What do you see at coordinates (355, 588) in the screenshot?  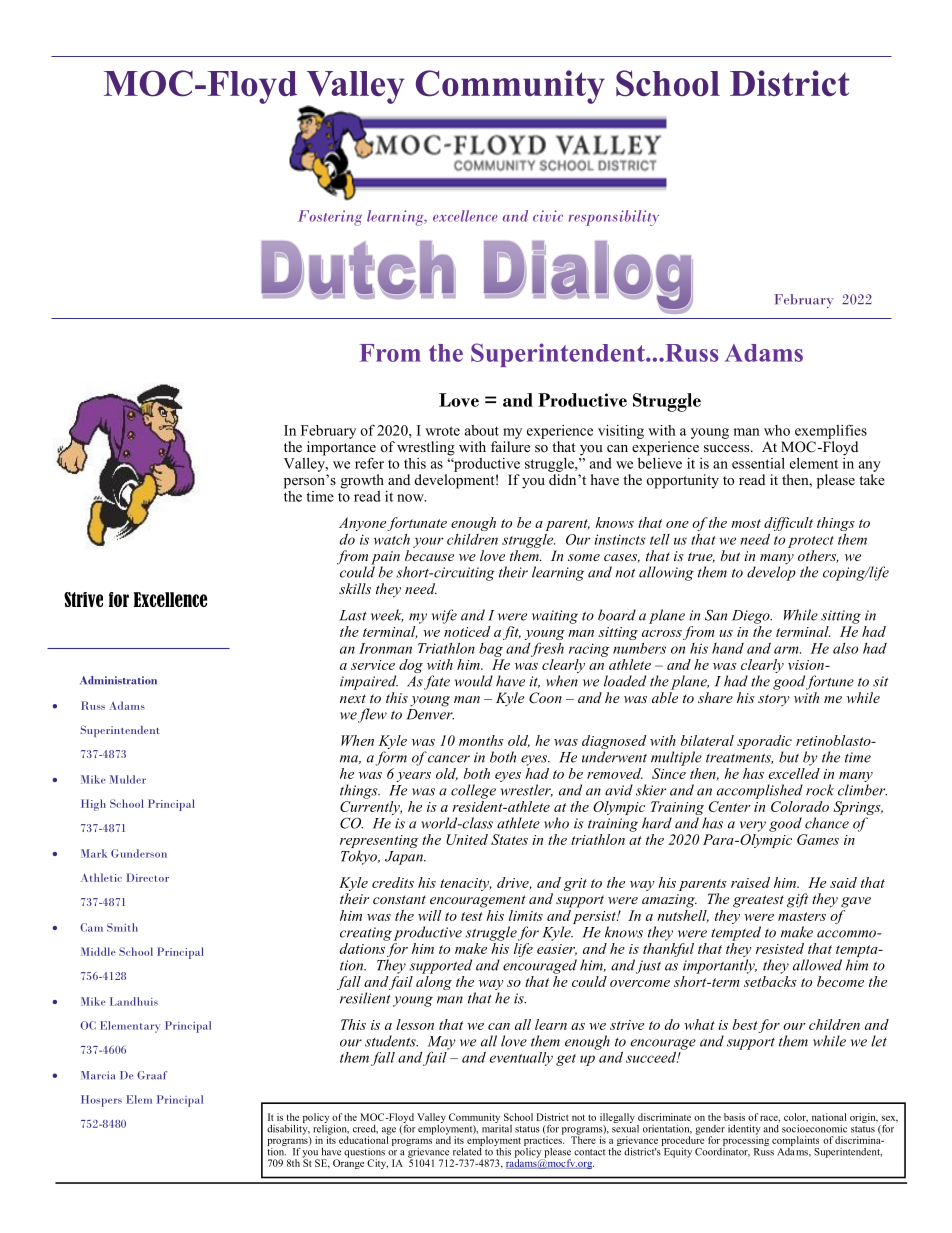 I see `skills` at bounding box center [355, 588].
